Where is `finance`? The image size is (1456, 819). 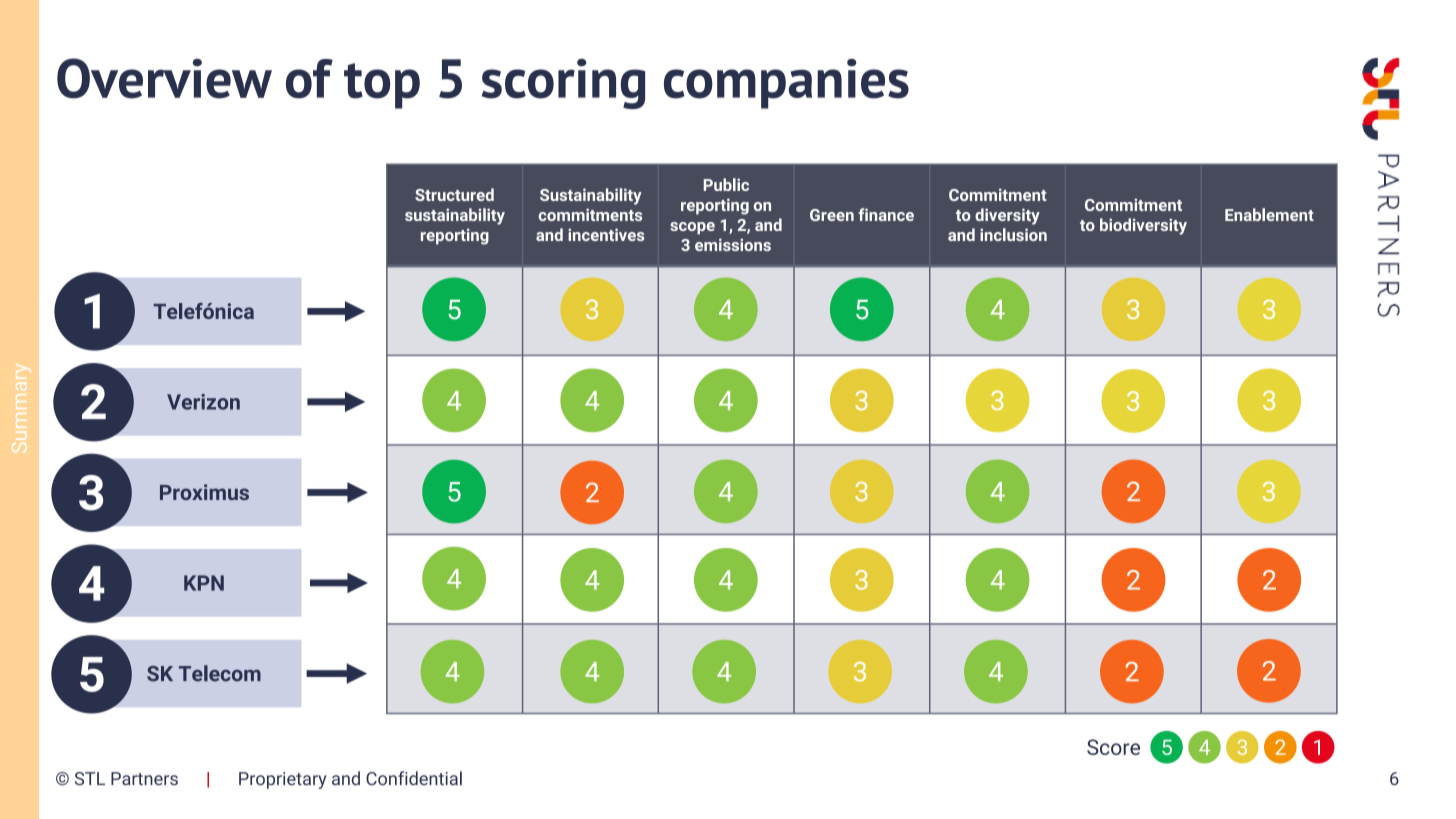
finance is located at coordinates (886, 214).
